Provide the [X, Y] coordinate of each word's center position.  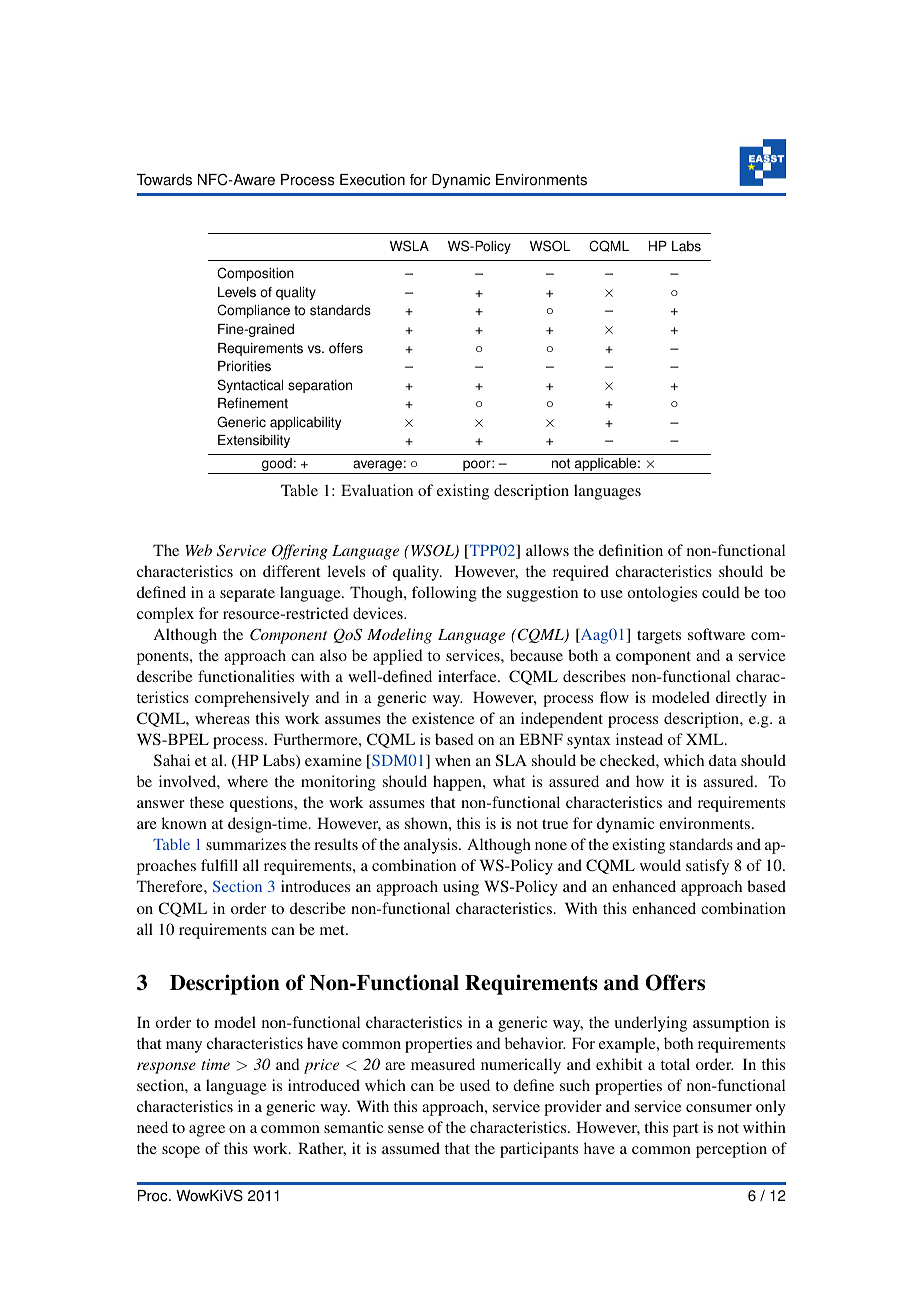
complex [165, 615]
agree [207, 1131]
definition [631, 550]
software [716, 634]
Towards [164, 180]
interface [468, 676]
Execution [372, 180]
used [475, 1085]
